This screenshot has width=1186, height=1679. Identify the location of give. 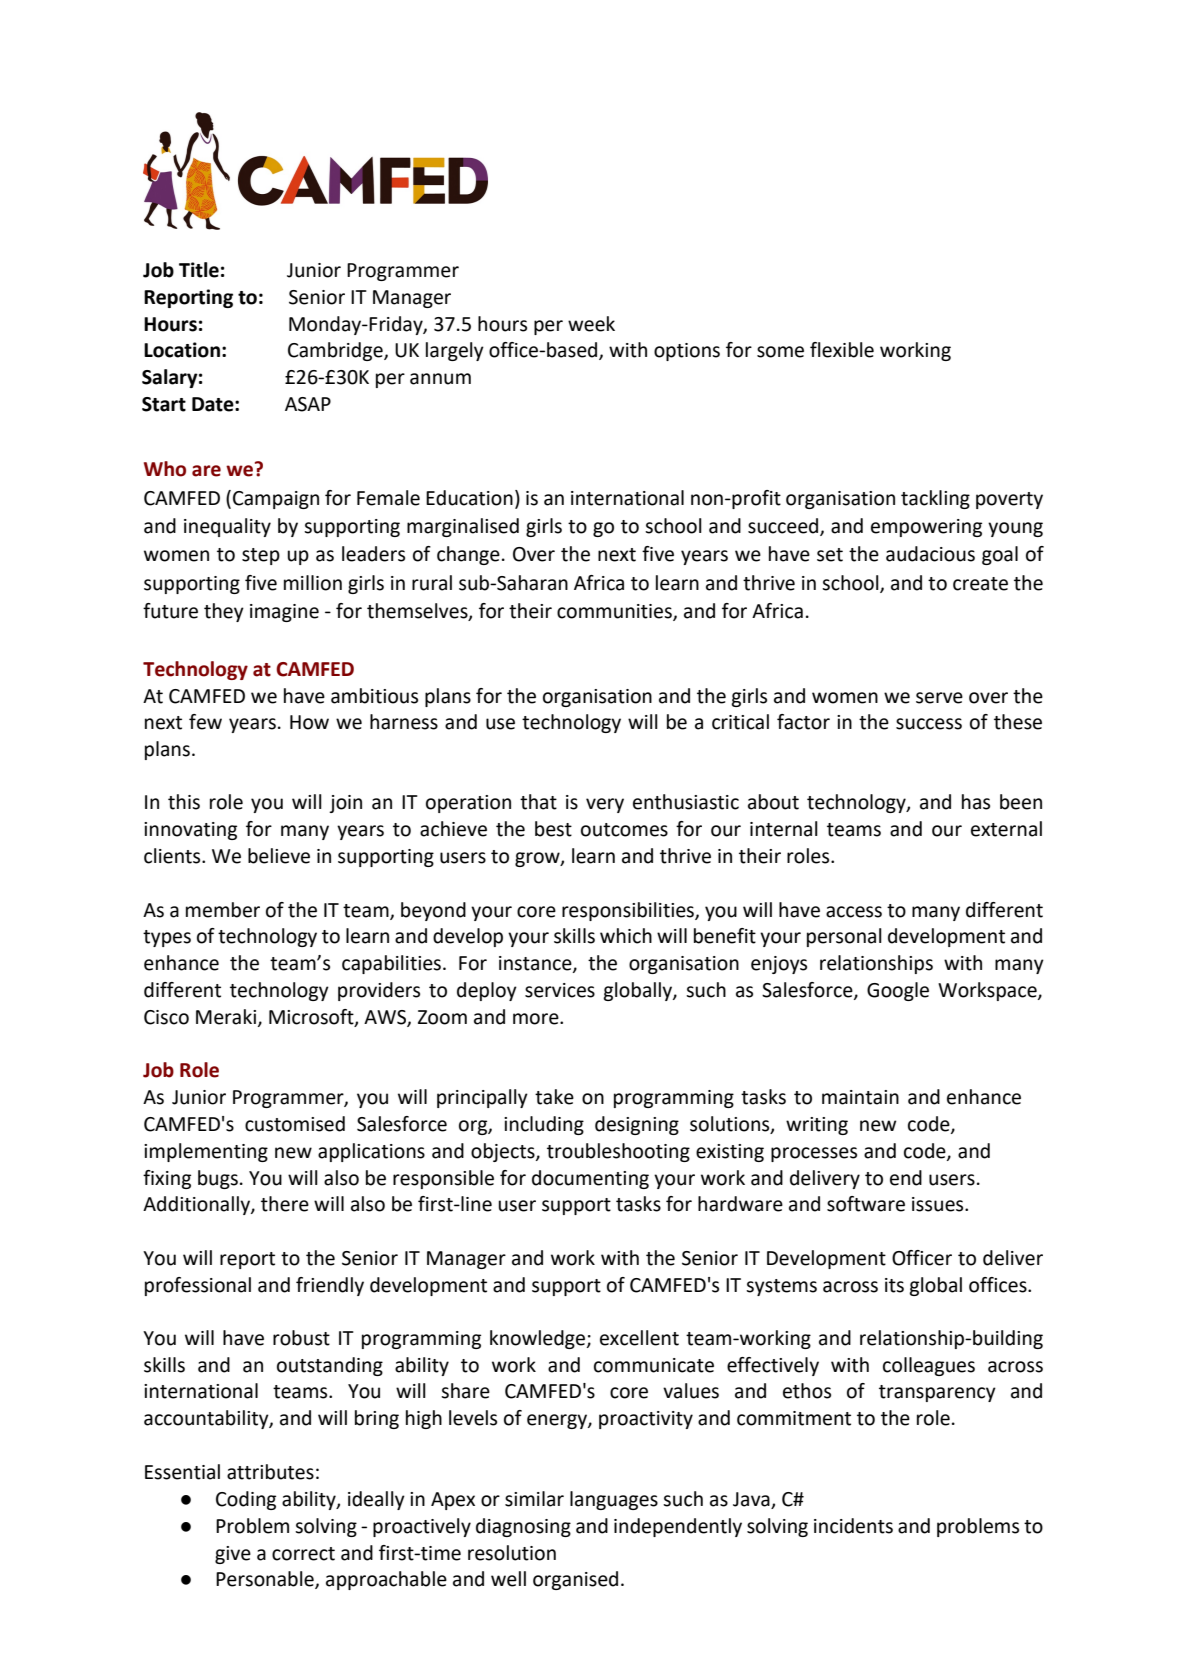
(233, 1555).
